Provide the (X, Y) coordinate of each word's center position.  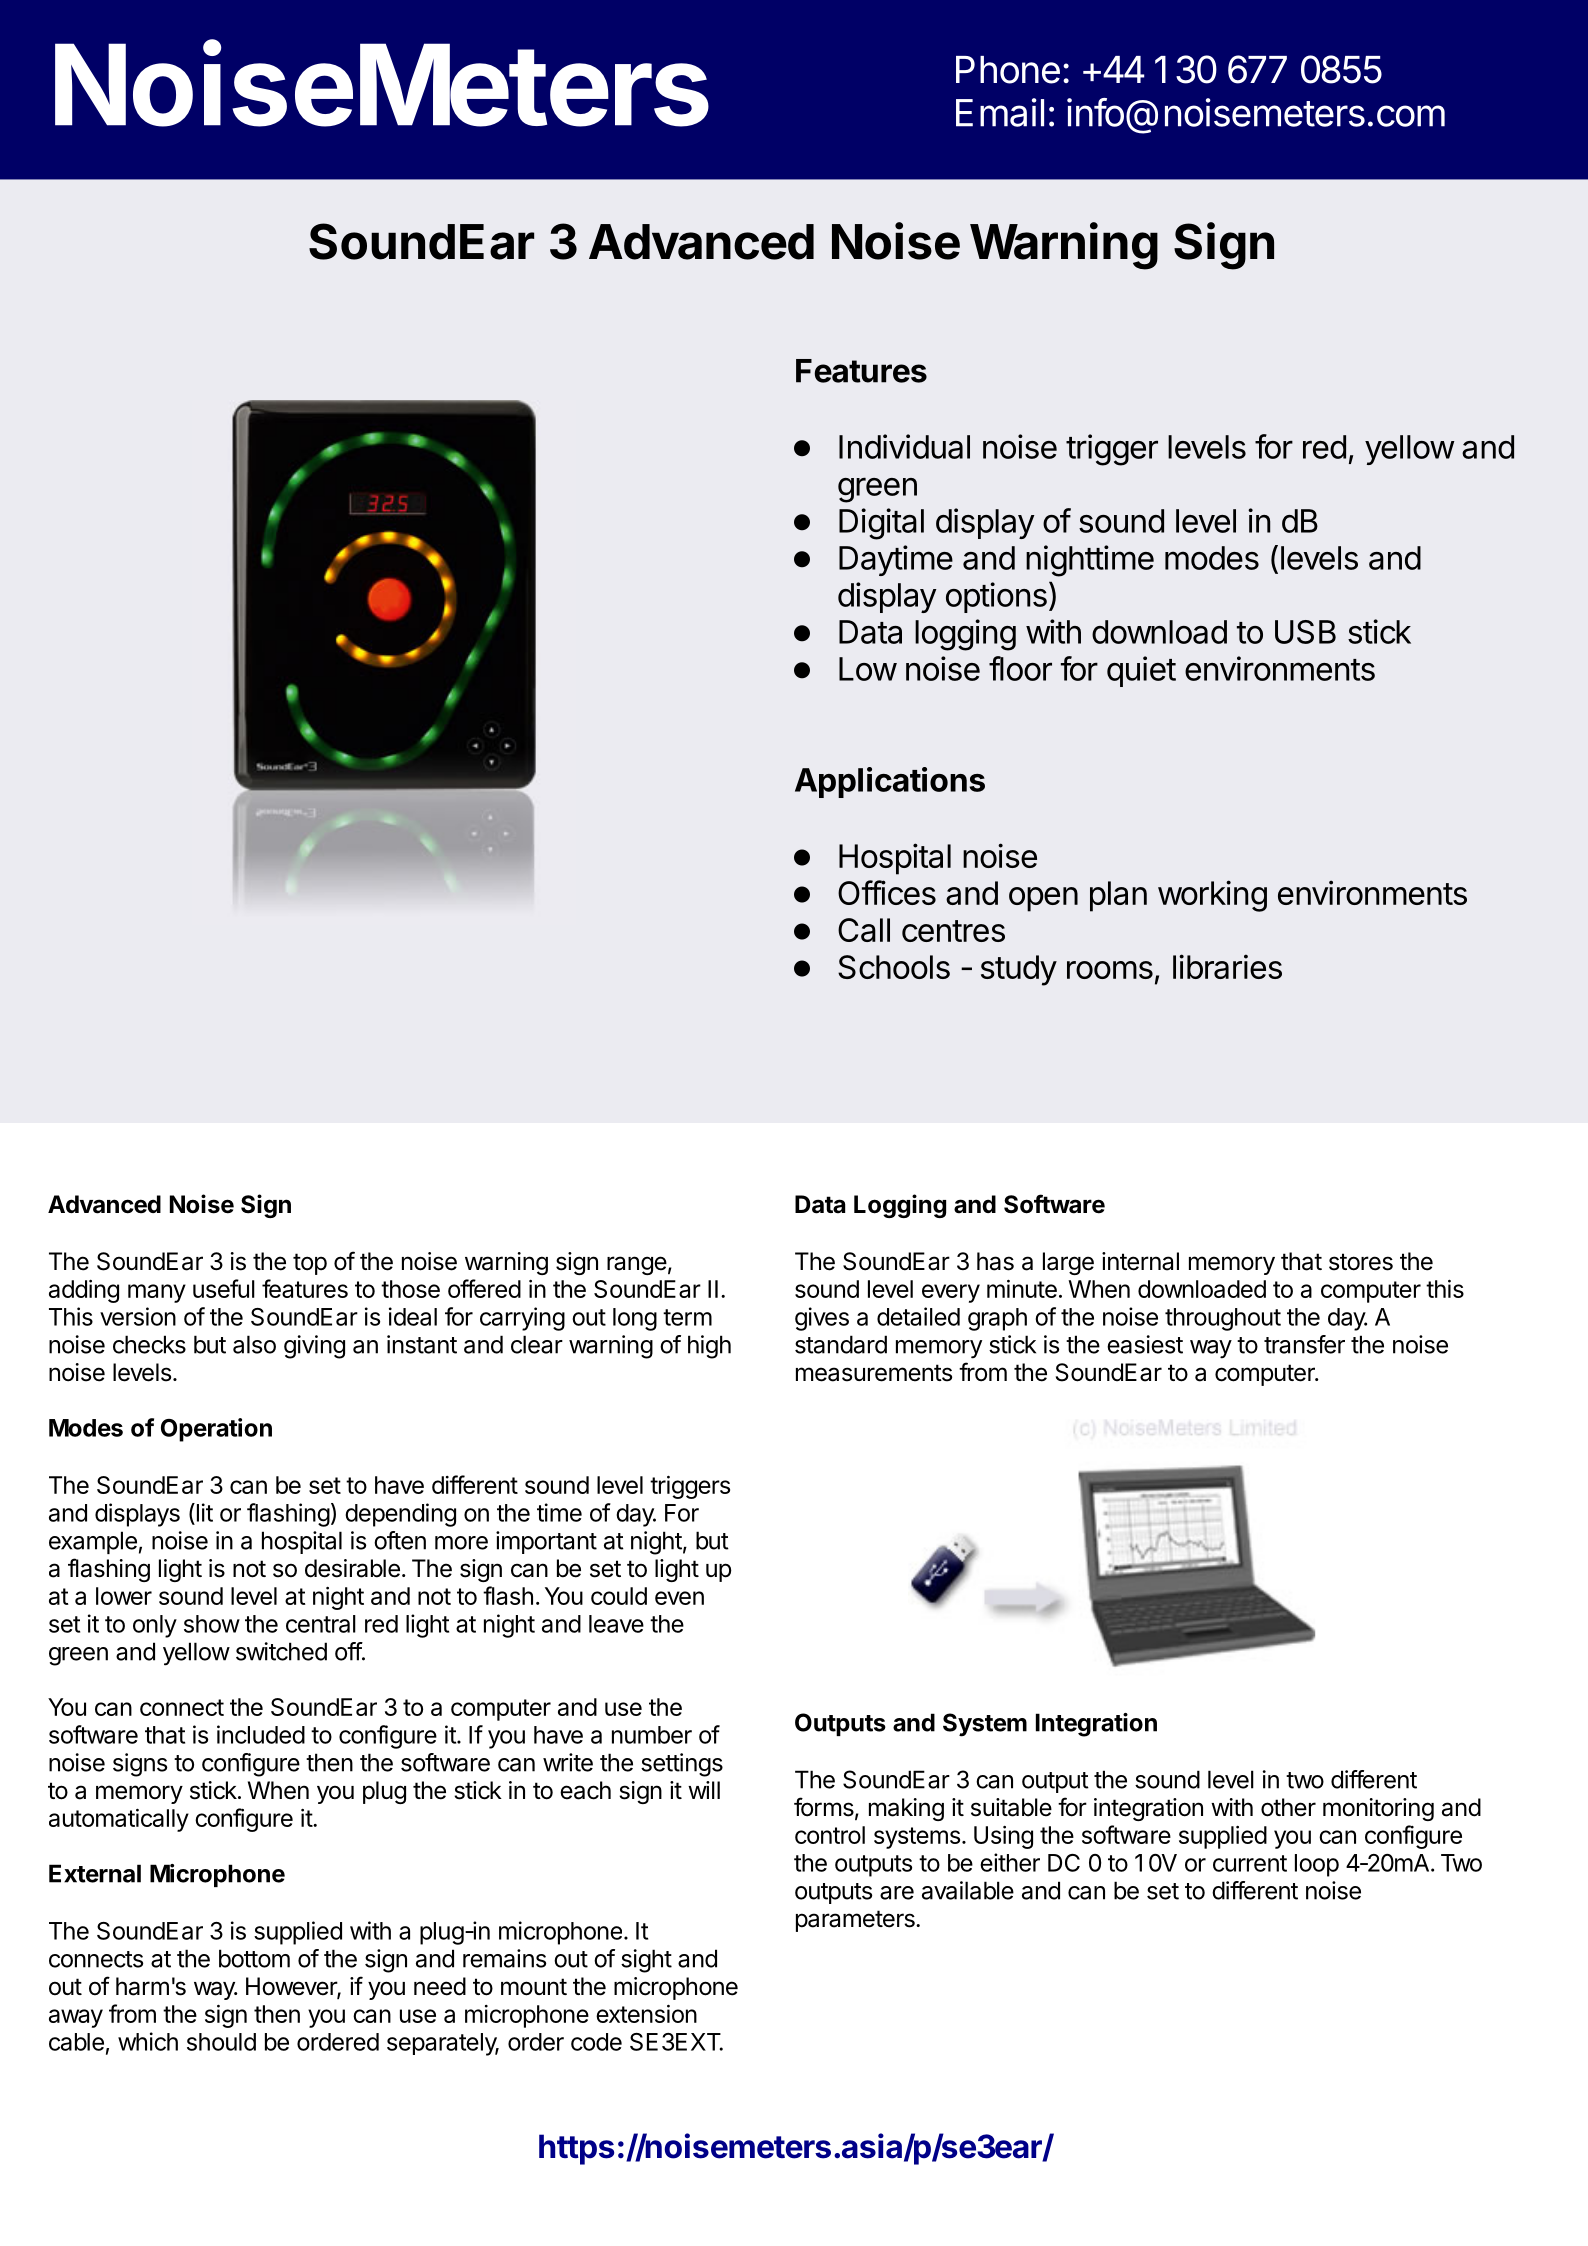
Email (1000, 112)
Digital (881, 524)
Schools (894, 967)
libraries (1227, 966)
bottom (254, 1958)
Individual (904, 446)
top (310, 1264)
